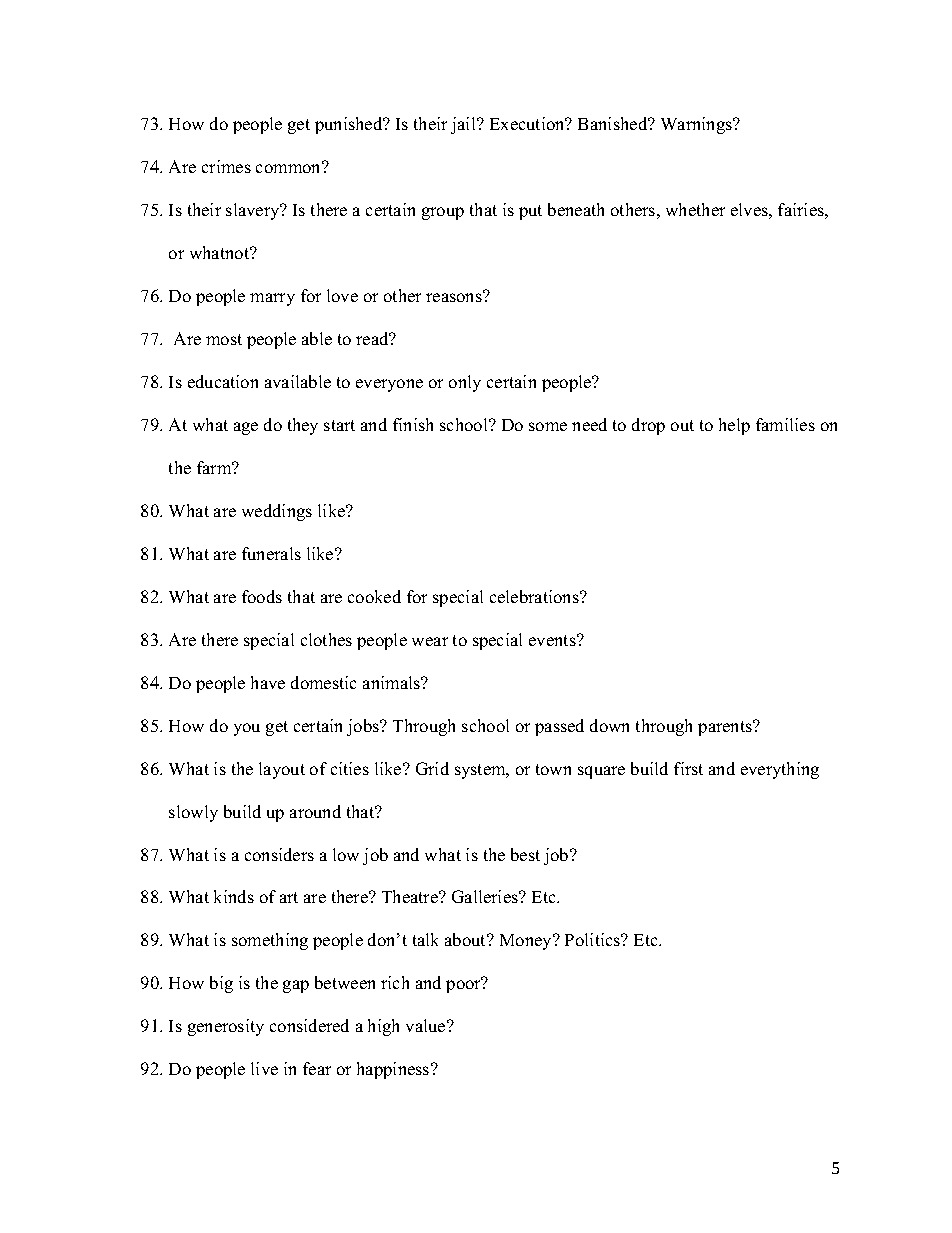  What do you see at coordinates (481, 771) in the page?
I see `system` at bounding box center [481, 771].
